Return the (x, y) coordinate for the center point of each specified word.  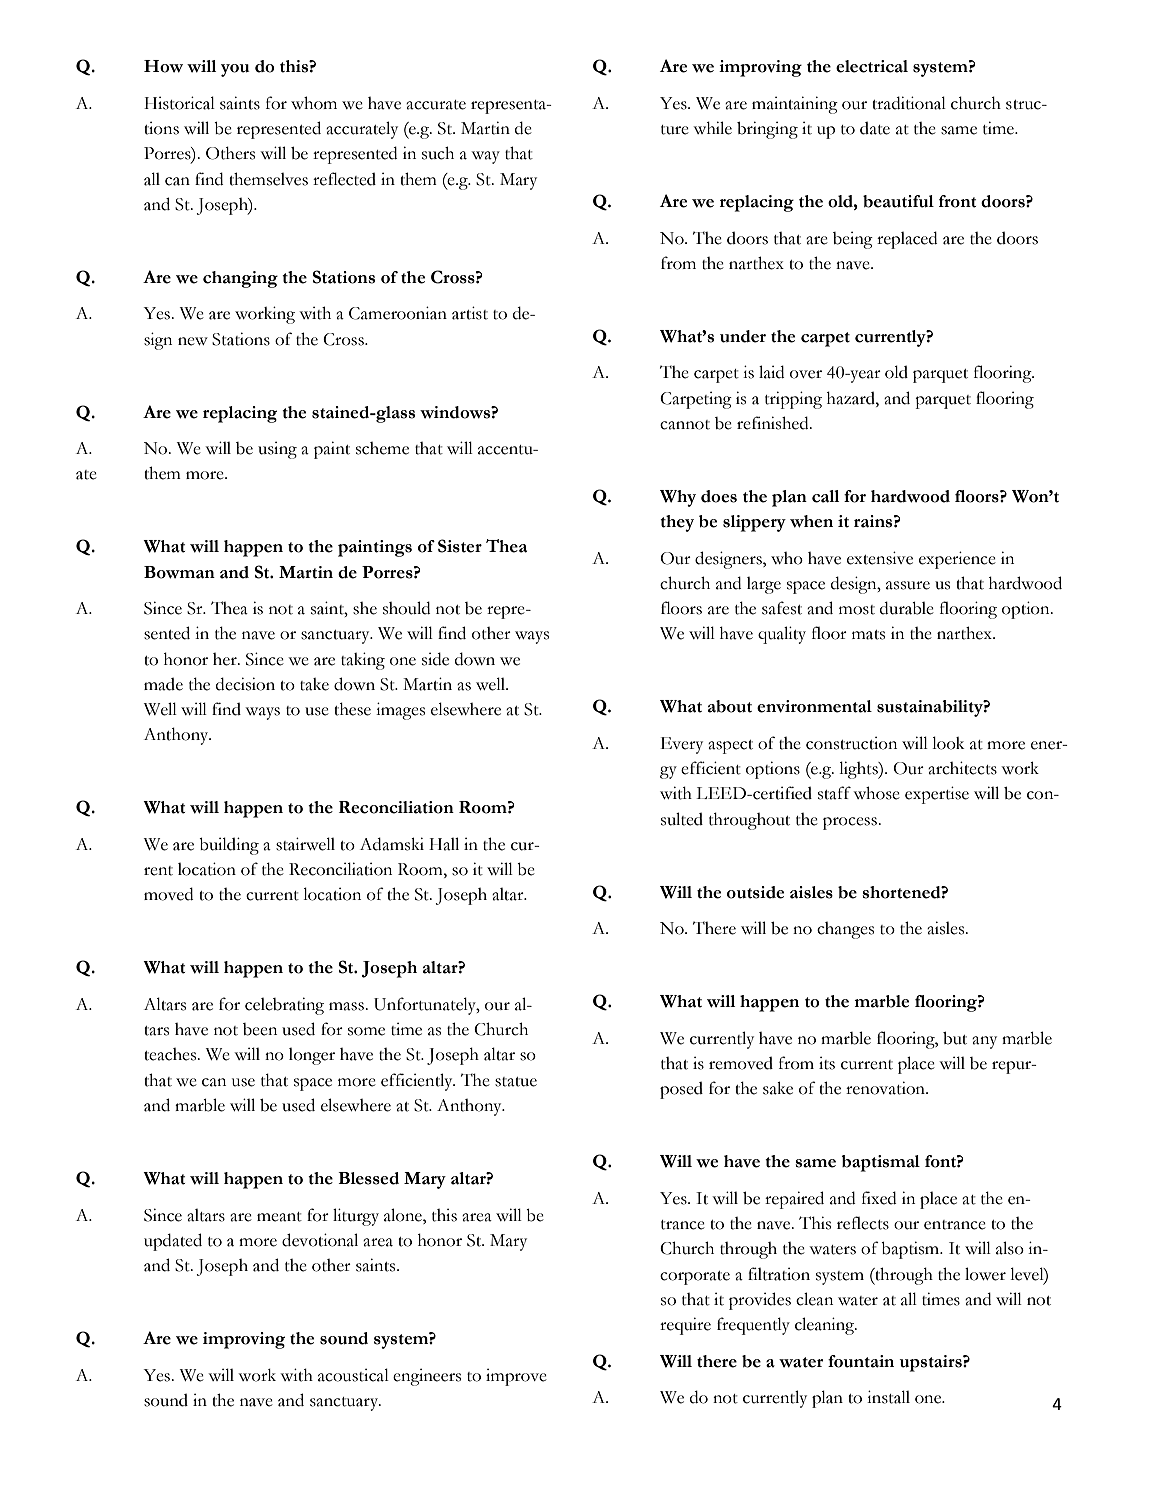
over (806, 374)
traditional (909, 103)
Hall (444, 844)
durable (907, 608)
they (677, 523)
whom (314, 103)
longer (312, 1056)
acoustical (353, 1375)
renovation (886, 1088)
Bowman (179, 572)
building (229, 846)
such (438, 153)
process (851, 823)
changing (240, 279)
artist (470, 313)
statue (516, 1082)
